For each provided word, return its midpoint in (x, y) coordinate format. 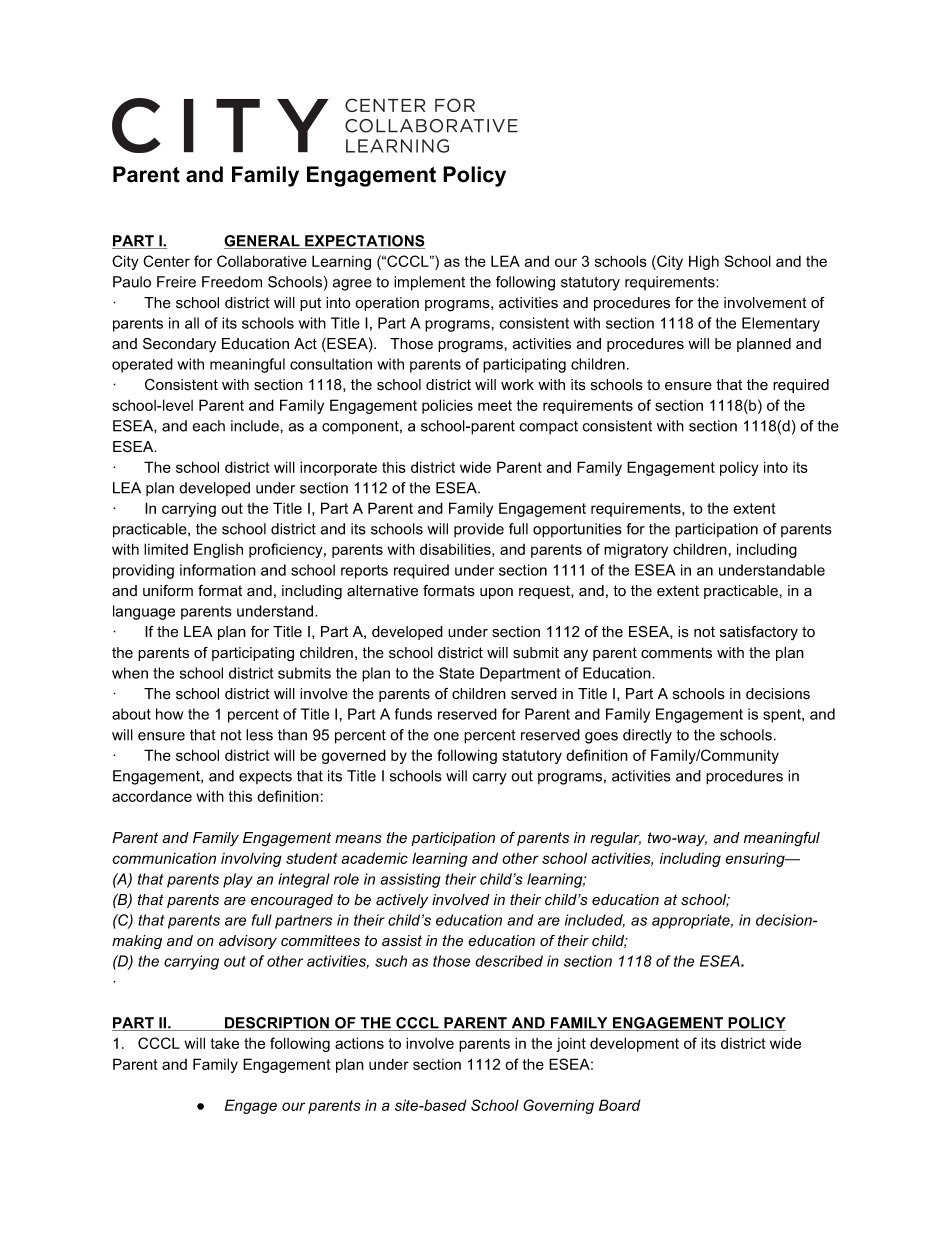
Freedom (232, 282)
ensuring (756, 860)
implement (429, 283)
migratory (636, 550)
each (208, 426)
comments (676, 653)
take (225, 1043)
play (238, 880)
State (456, 673)
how (169, 714)
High (704, 262)
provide (479, 530)
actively (402, 901)
